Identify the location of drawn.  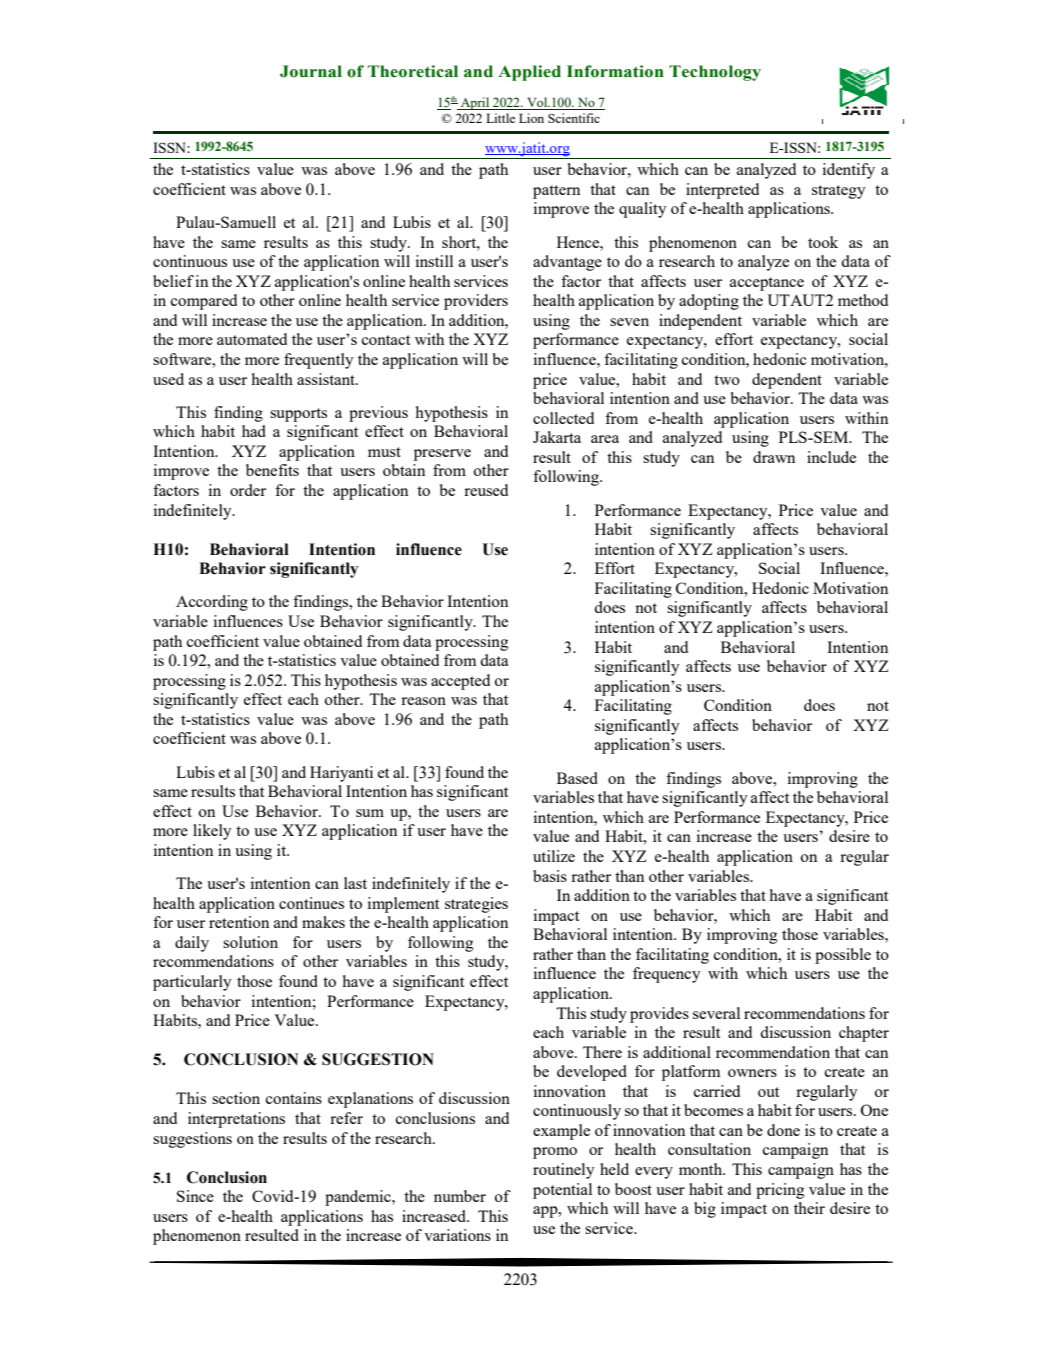
(774, 457).
